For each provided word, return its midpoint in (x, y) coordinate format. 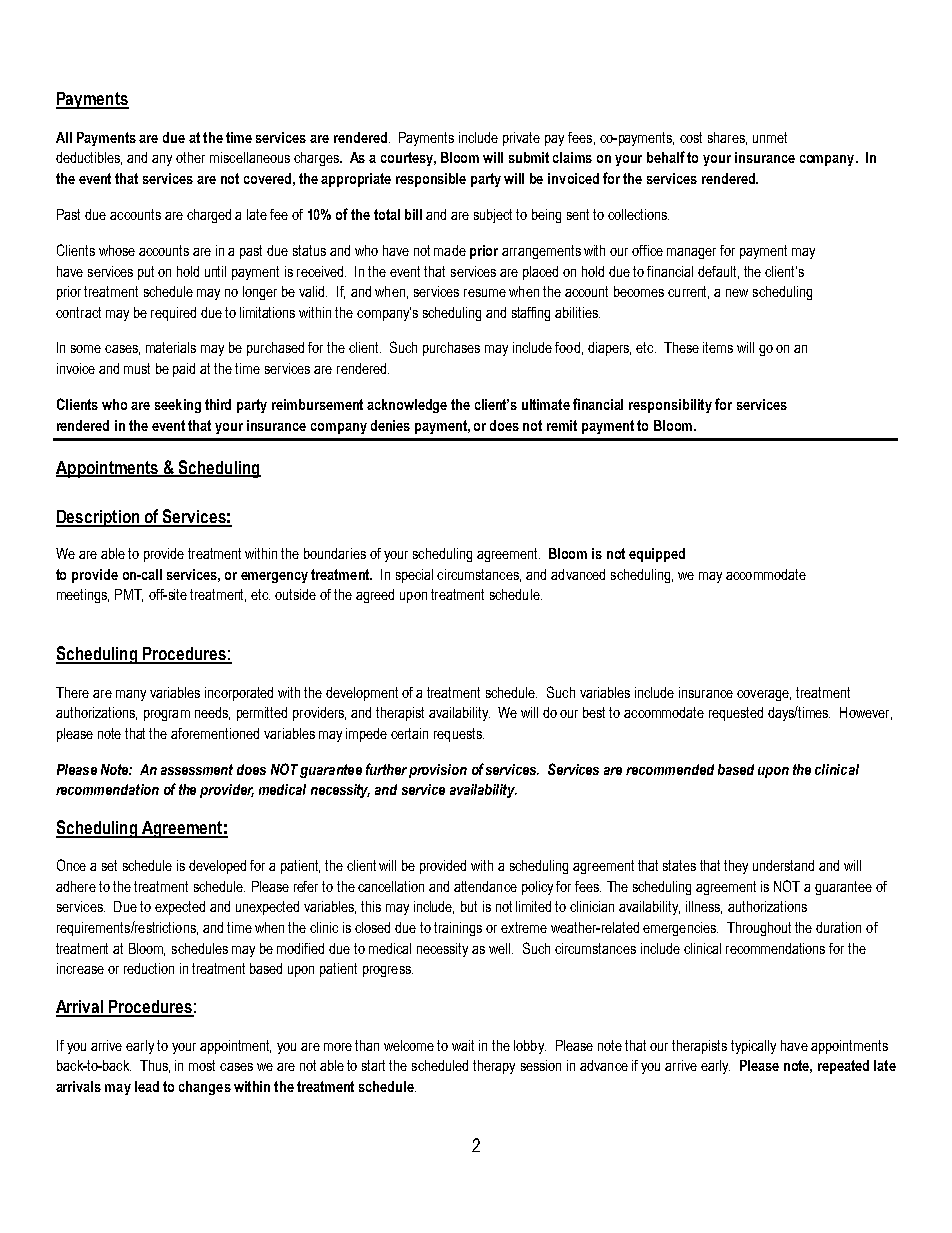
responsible (431, 180)
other (190, 157)
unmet (770, 137)
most (202, 1065)
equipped (657, 555)
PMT (129, 595)
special (414, 576)
